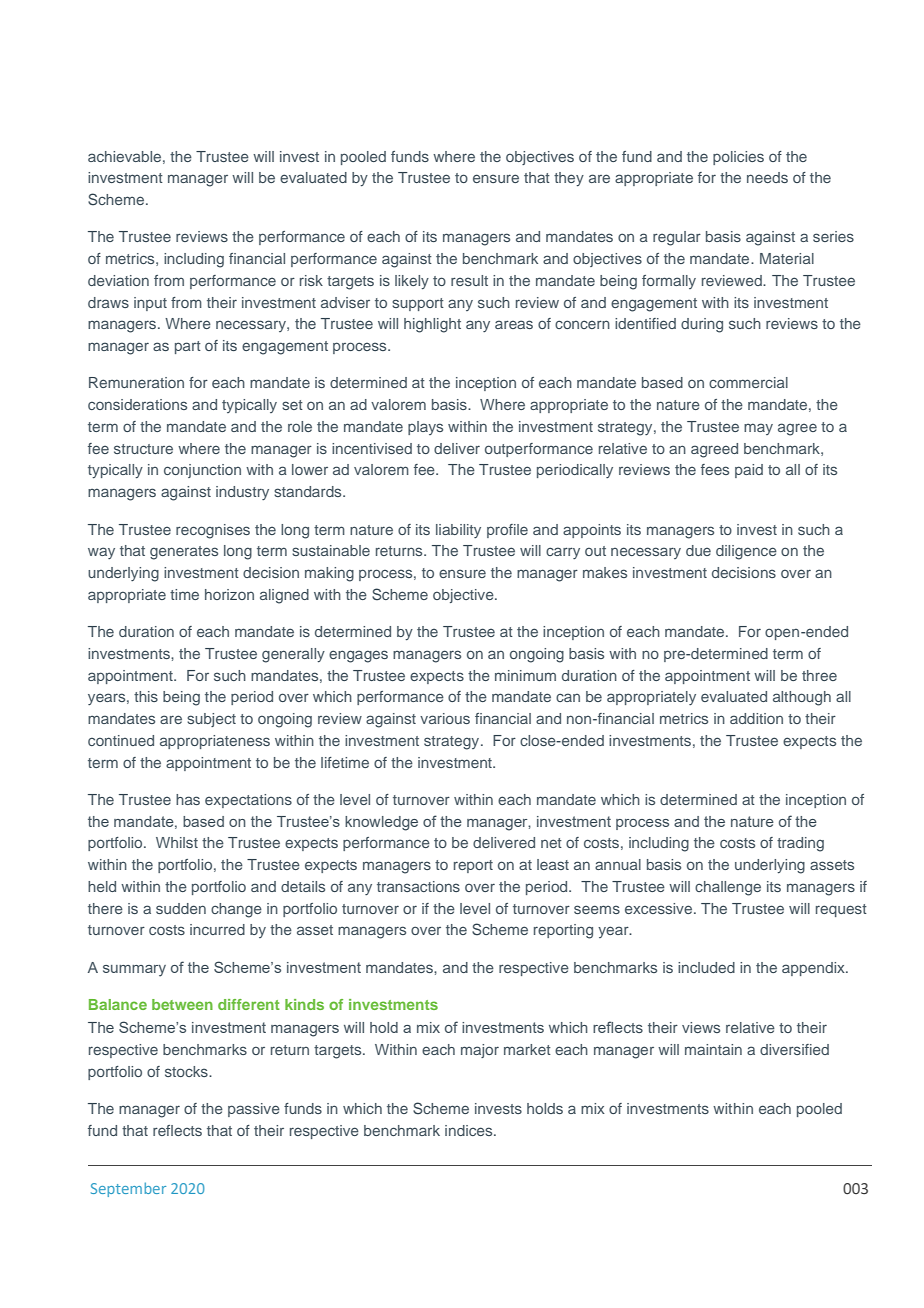  Describe the element at coordinates (569, 179) in the page. I see `they` at that location.
